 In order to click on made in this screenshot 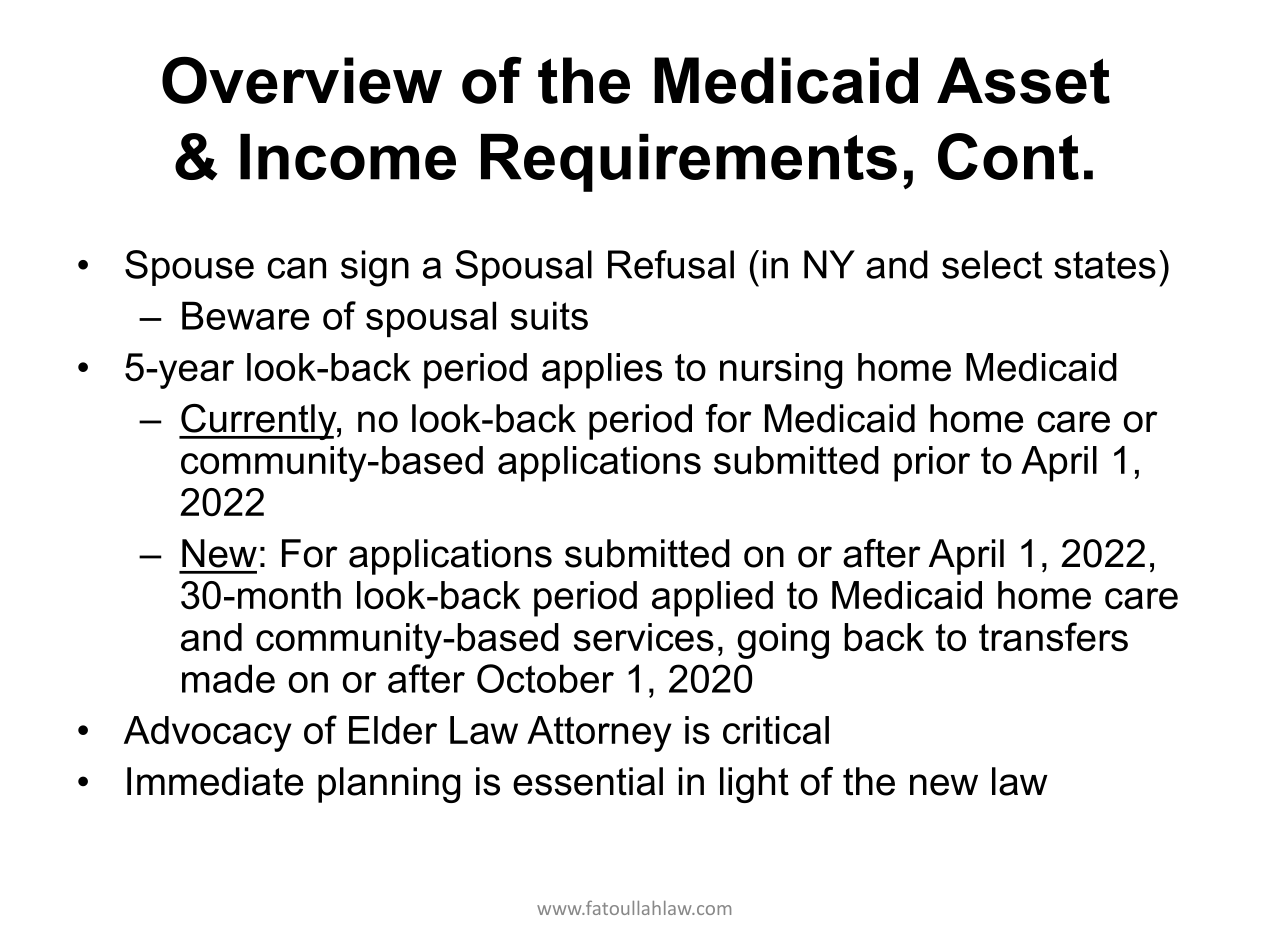, I will do `click(228, 678)`.
